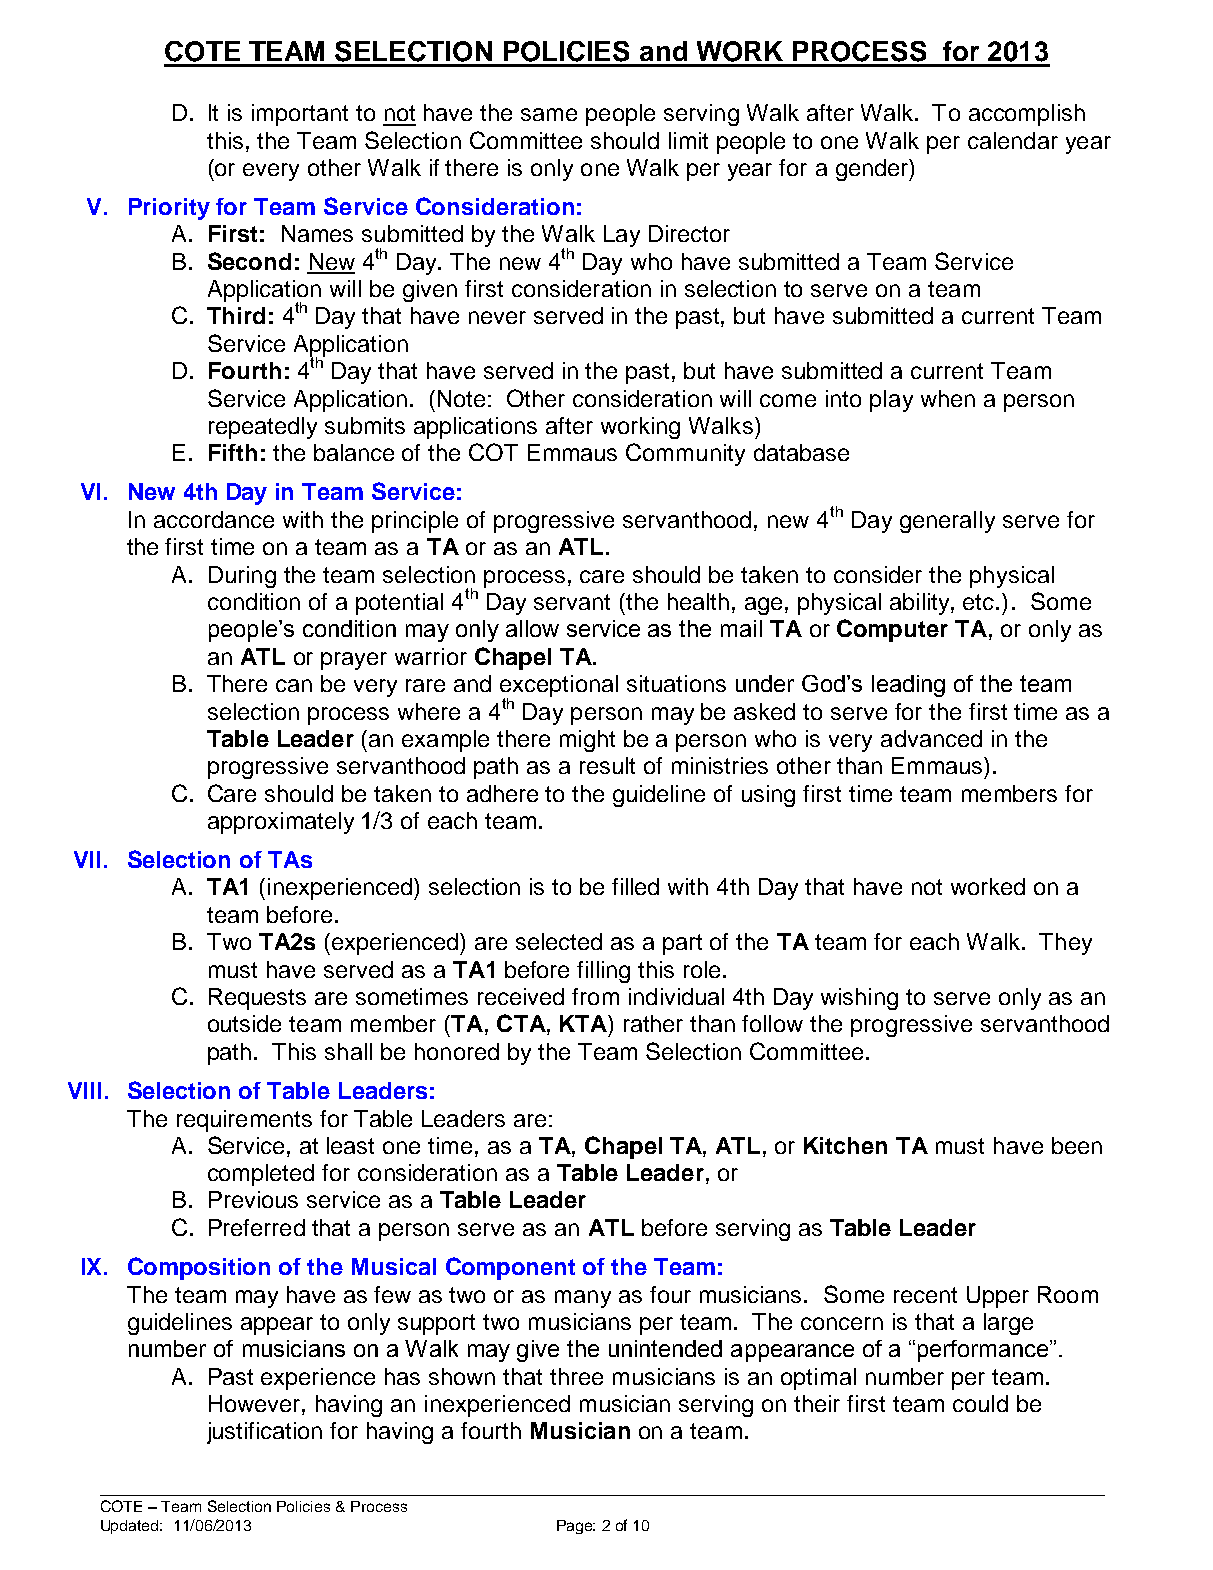  What do you see at coordinates (549, 114) in the screenshot?
I see `same` at bounding box center [549, 114].
